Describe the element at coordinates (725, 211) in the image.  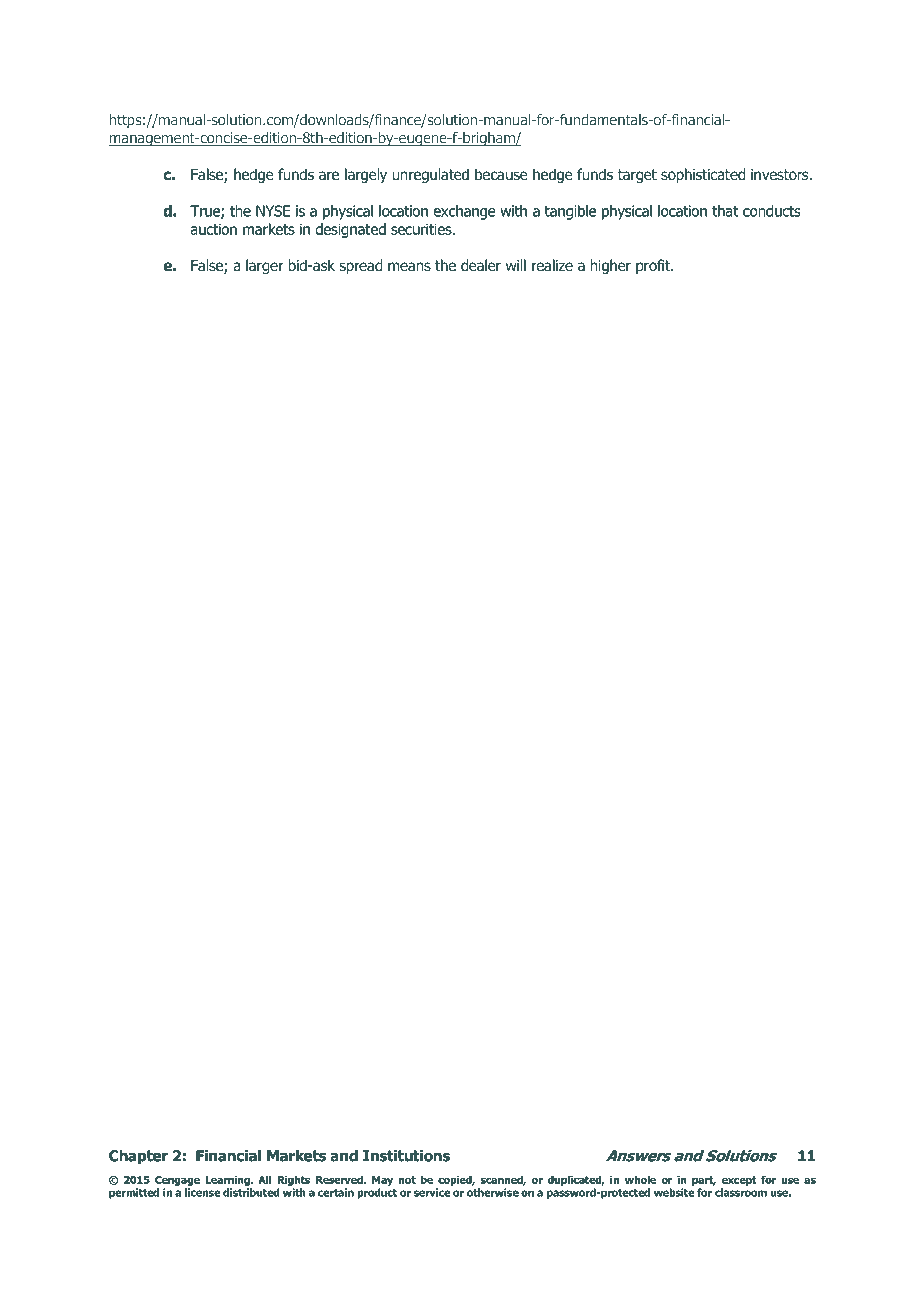
I see `that` at that location.
